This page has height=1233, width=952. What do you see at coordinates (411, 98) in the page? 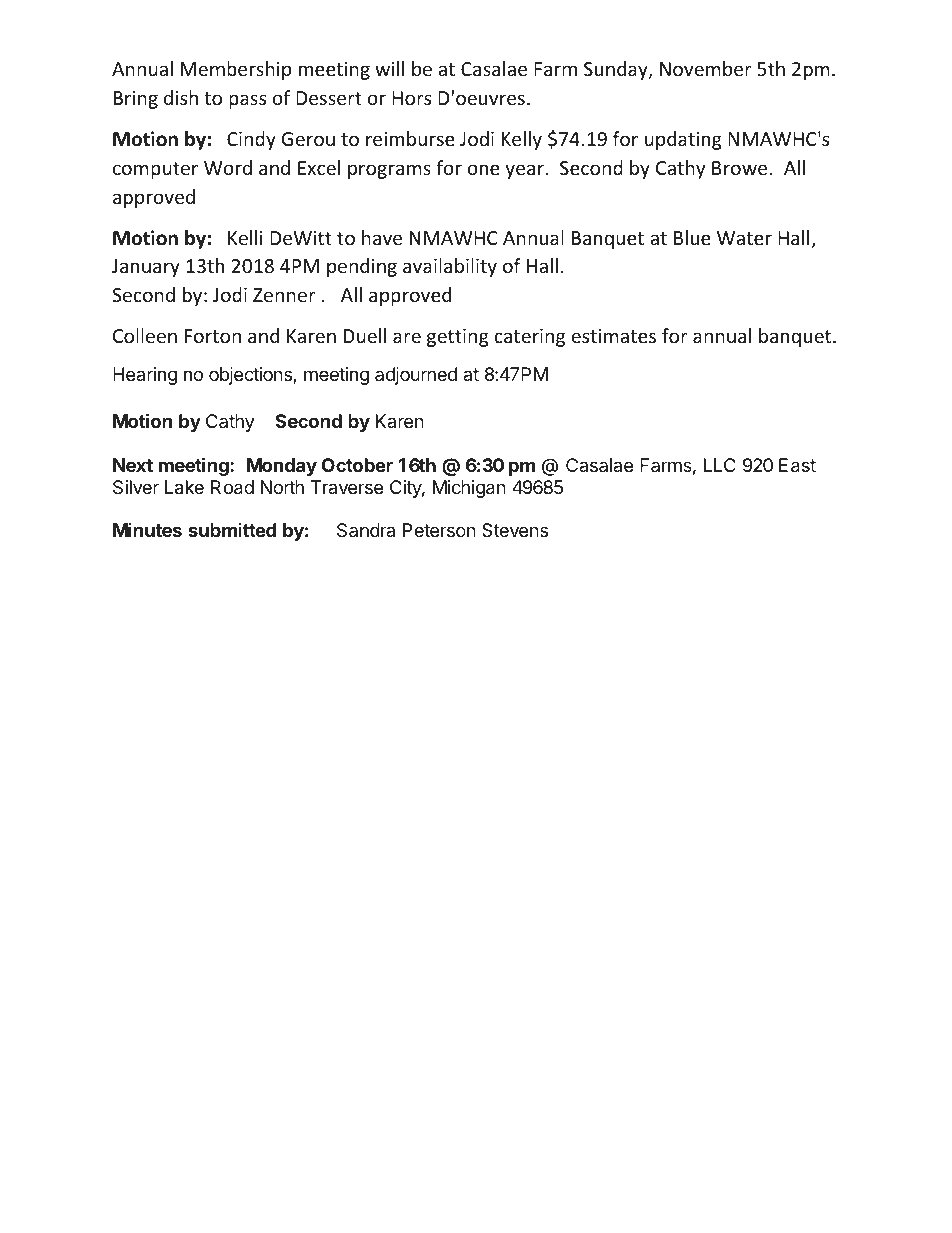
I see `Hors` at bounding box center [411, 98].
